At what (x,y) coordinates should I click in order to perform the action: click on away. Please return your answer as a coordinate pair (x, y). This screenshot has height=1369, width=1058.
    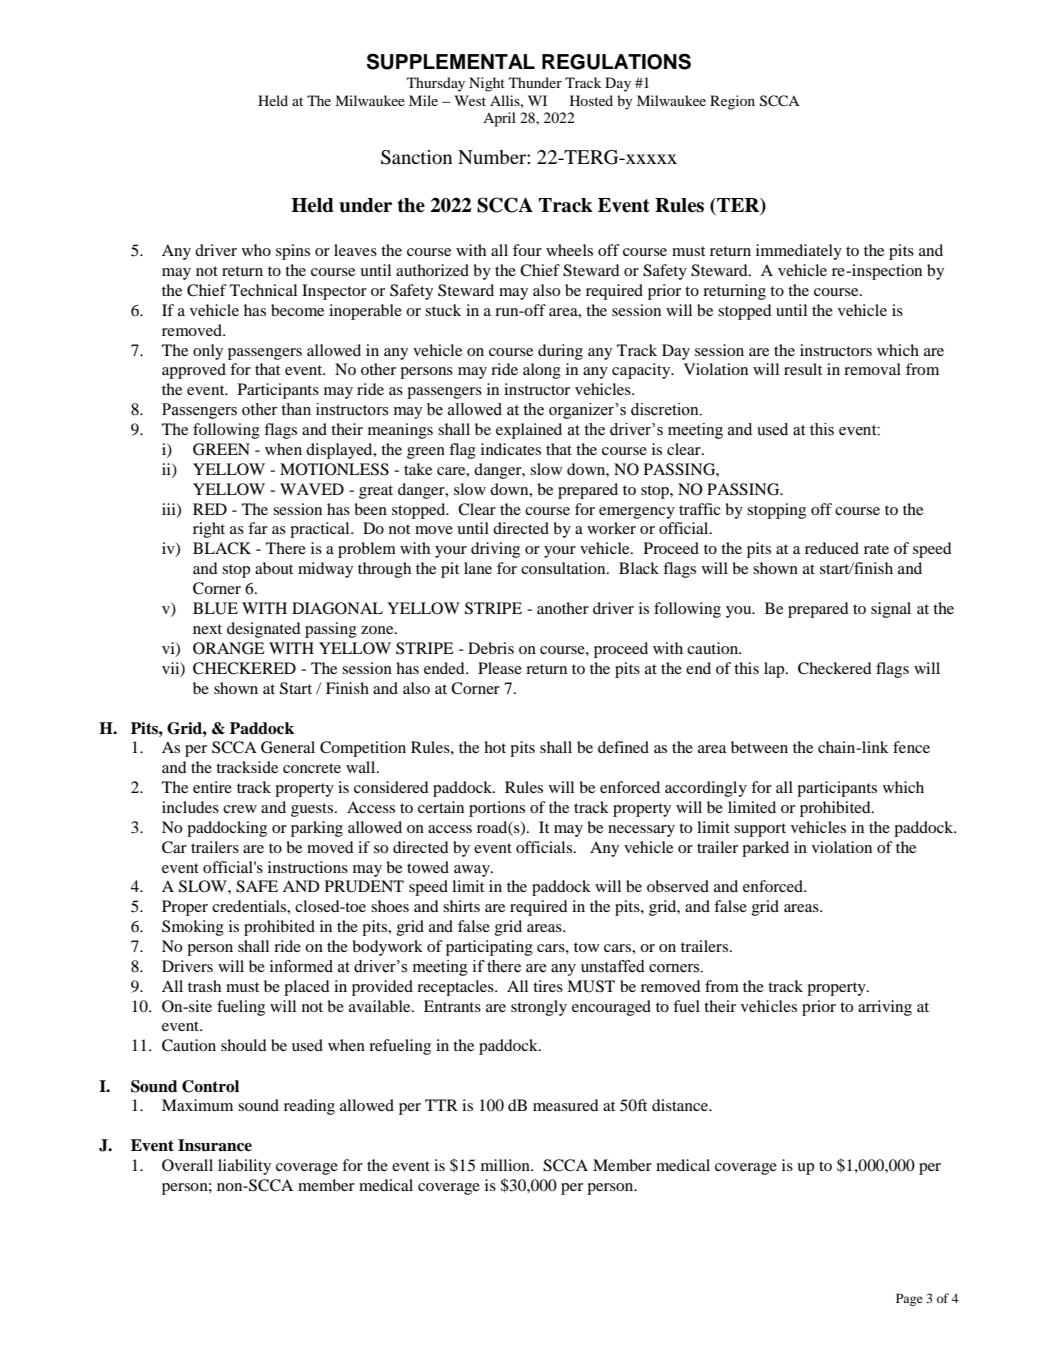
    Looking at the image, I should click on (473, 871).
